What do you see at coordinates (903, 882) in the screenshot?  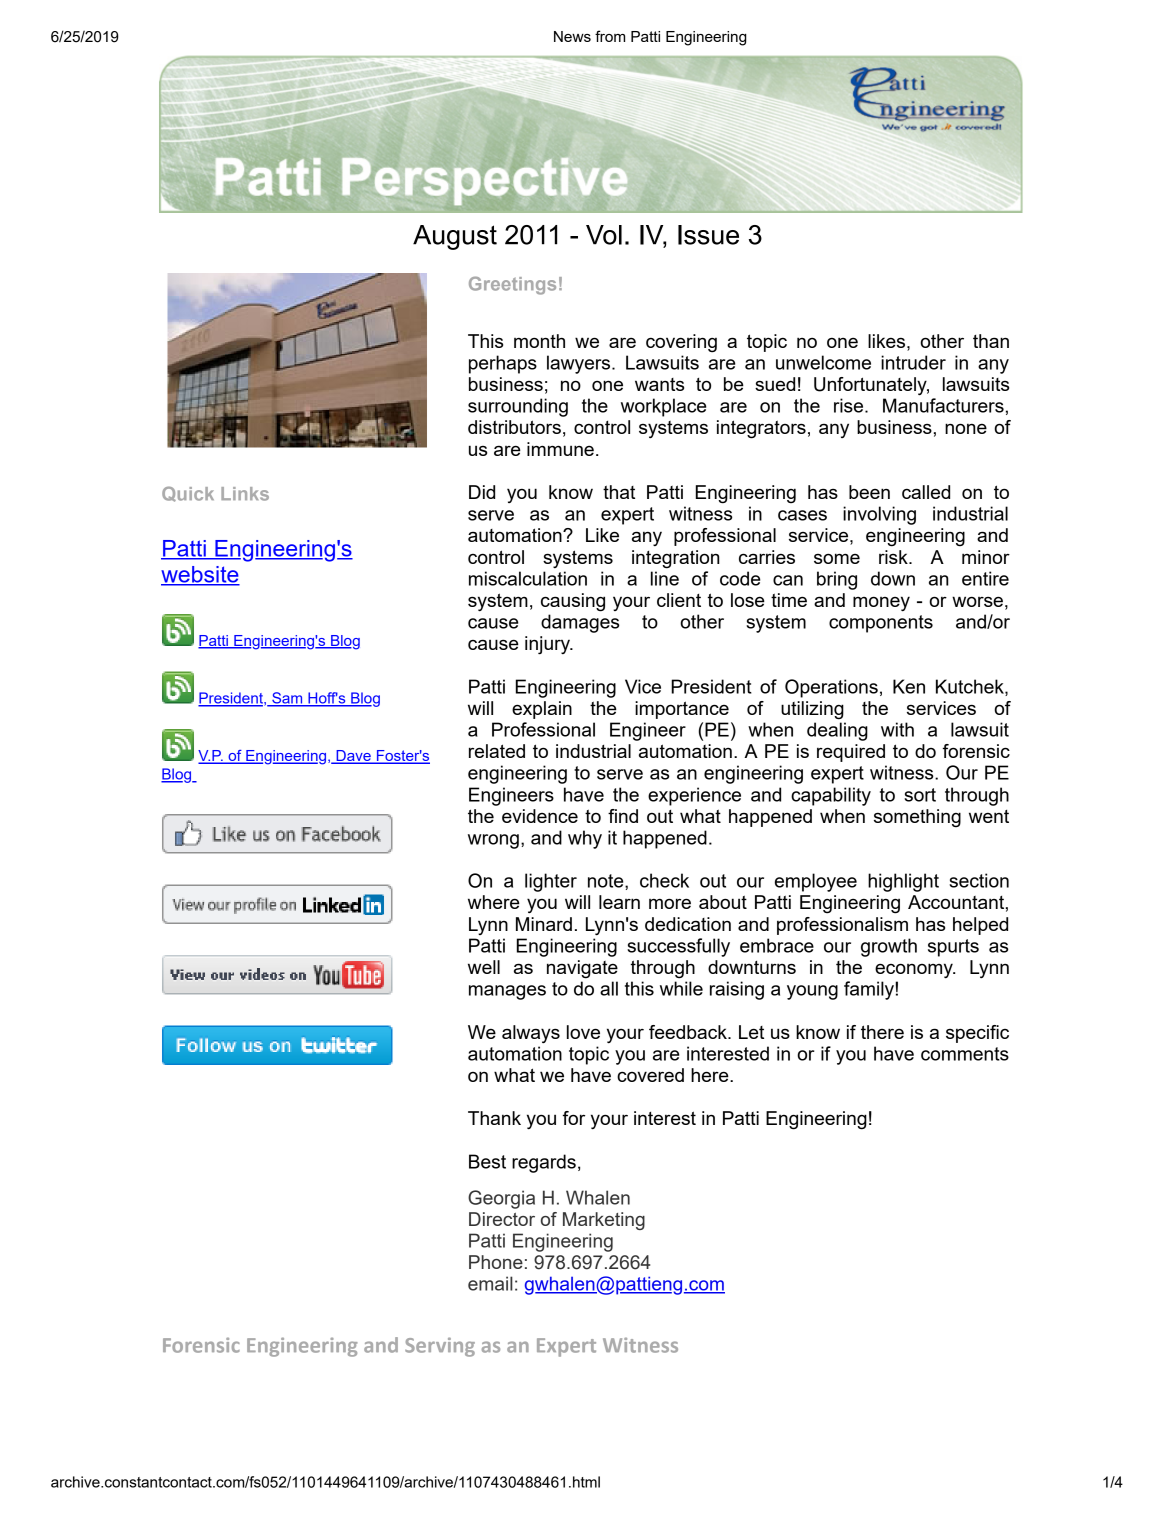 I see `highlight` at bounding box center [903, 882].
